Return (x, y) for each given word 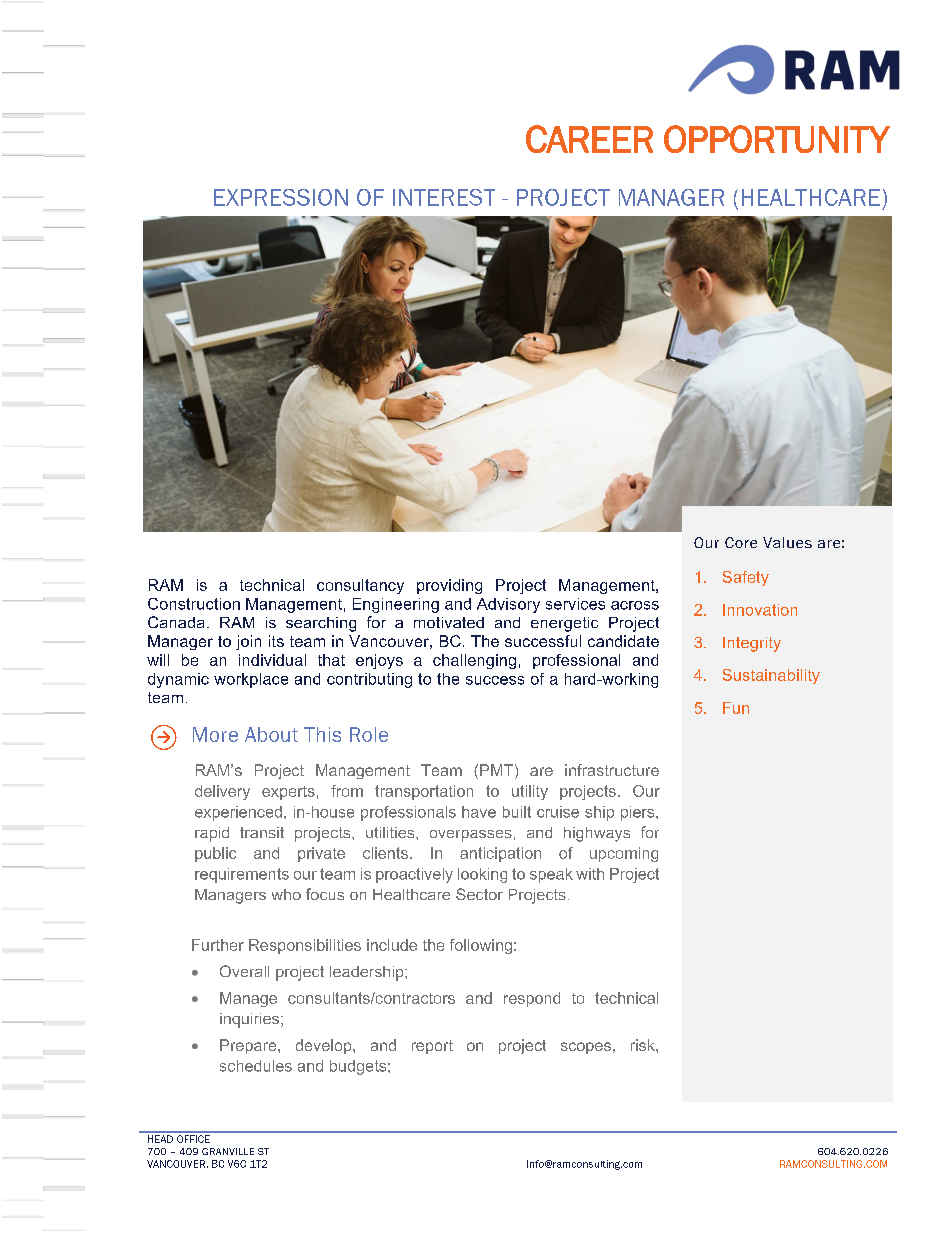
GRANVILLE (228, 1151)
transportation (424, 792)
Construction (194, 604)
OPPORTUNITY (777, 139)
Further (218, 945)
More (215, 734)
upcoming (624, 854)
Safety (746, 578)
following (481, 946)
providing (449, 586)
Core (741, 542)
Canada (176, 622)
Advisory (508, 605)
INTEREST (444, 197)
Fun (736, 708)
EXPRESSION (281, 197)
